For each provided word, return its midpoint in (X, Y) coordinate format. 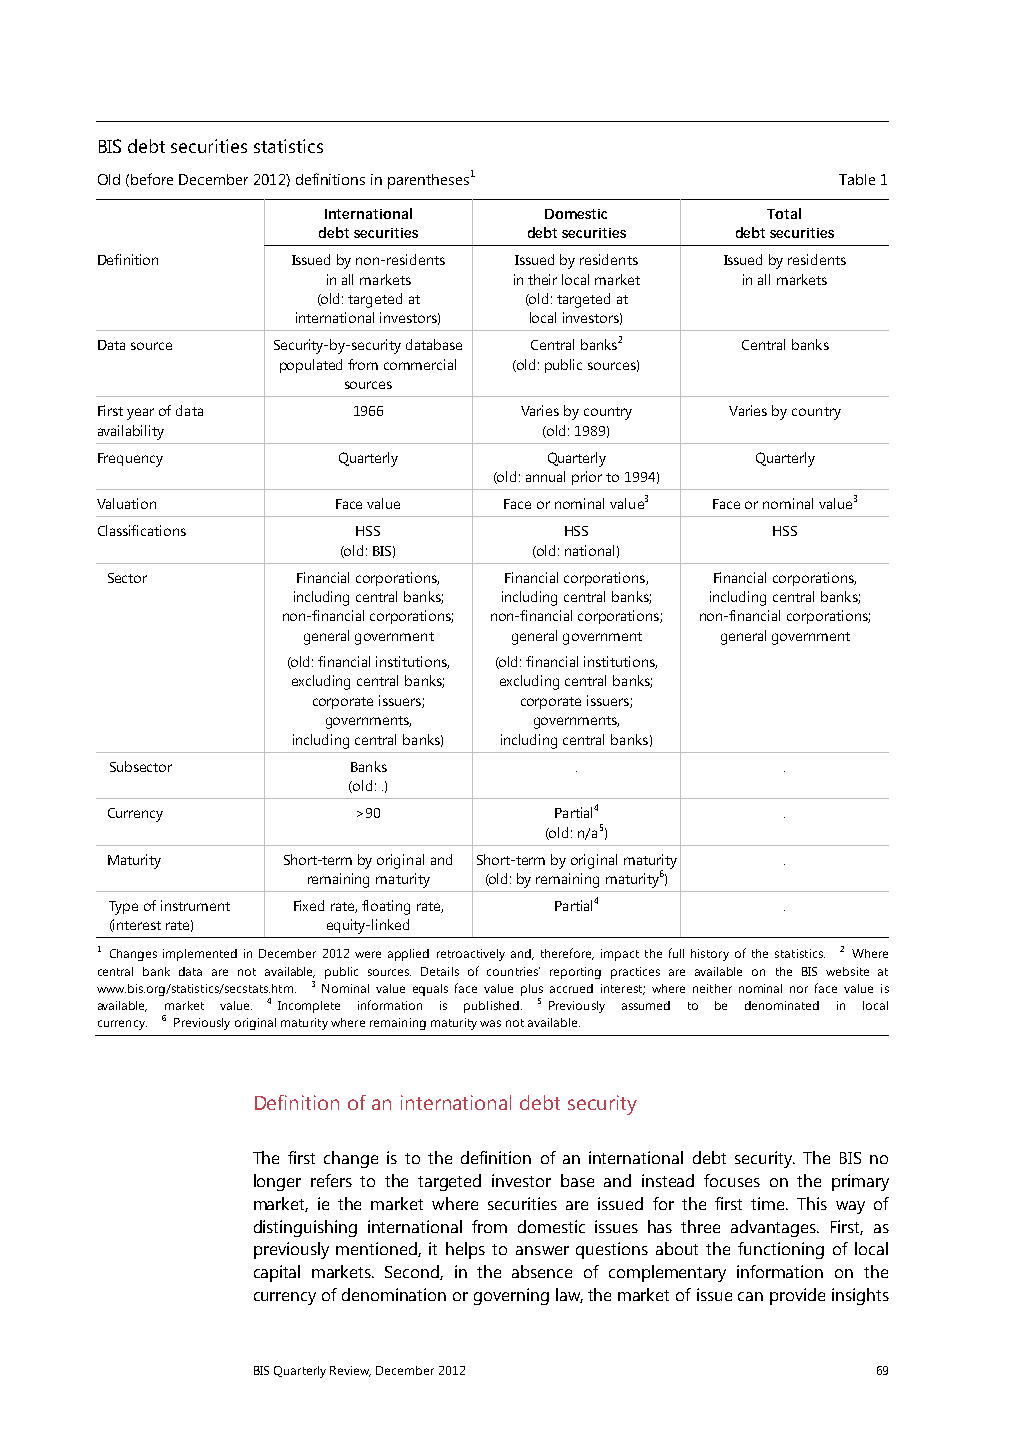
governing (511, 1296)
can (750, 1296)
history (710, 955)
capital (277, 1273)
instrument (195, 905)
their (542, 279)
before (152, 179)
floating (386, 907)
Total (784, 213)
